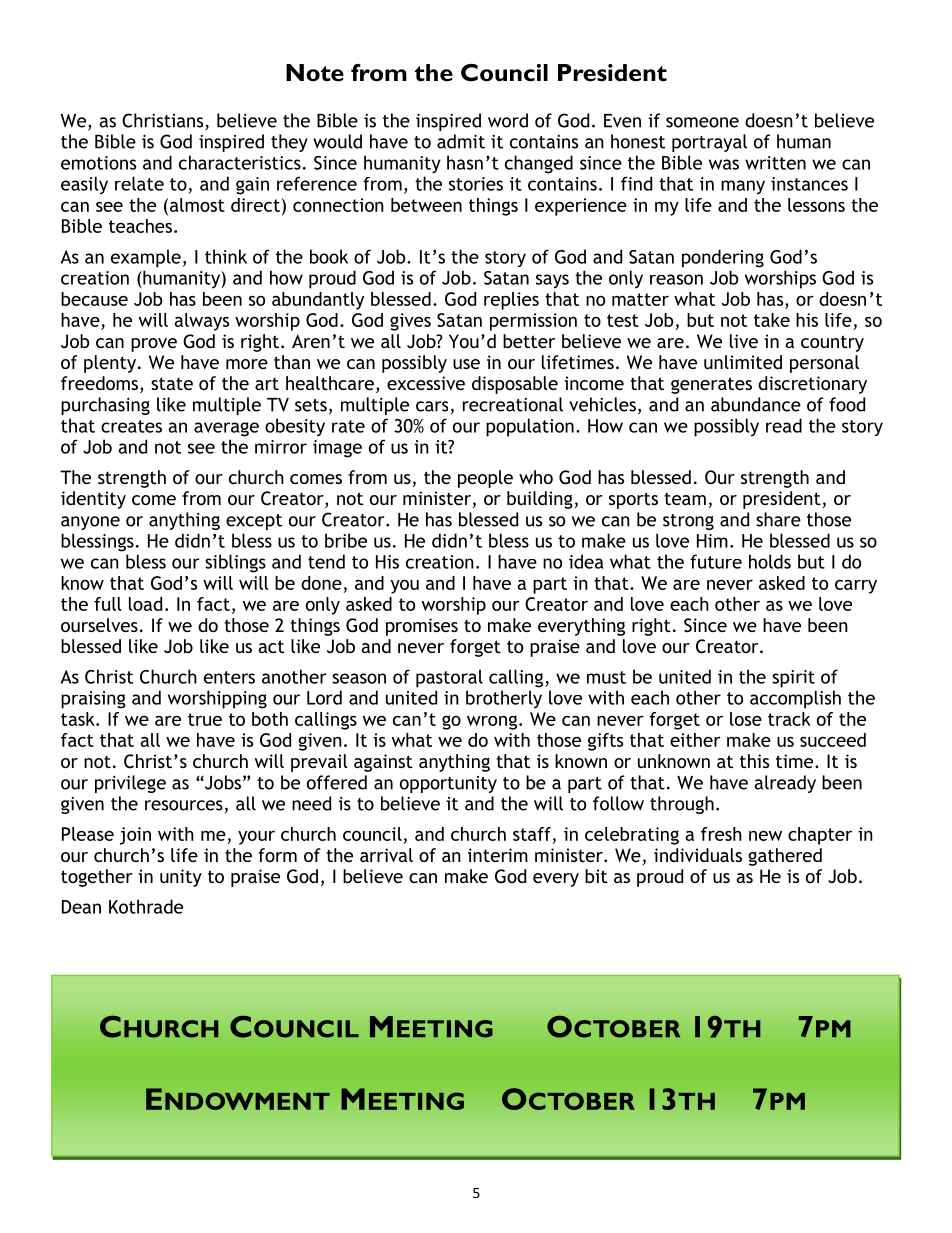  I want to click on excessive, so click(426, 383).
